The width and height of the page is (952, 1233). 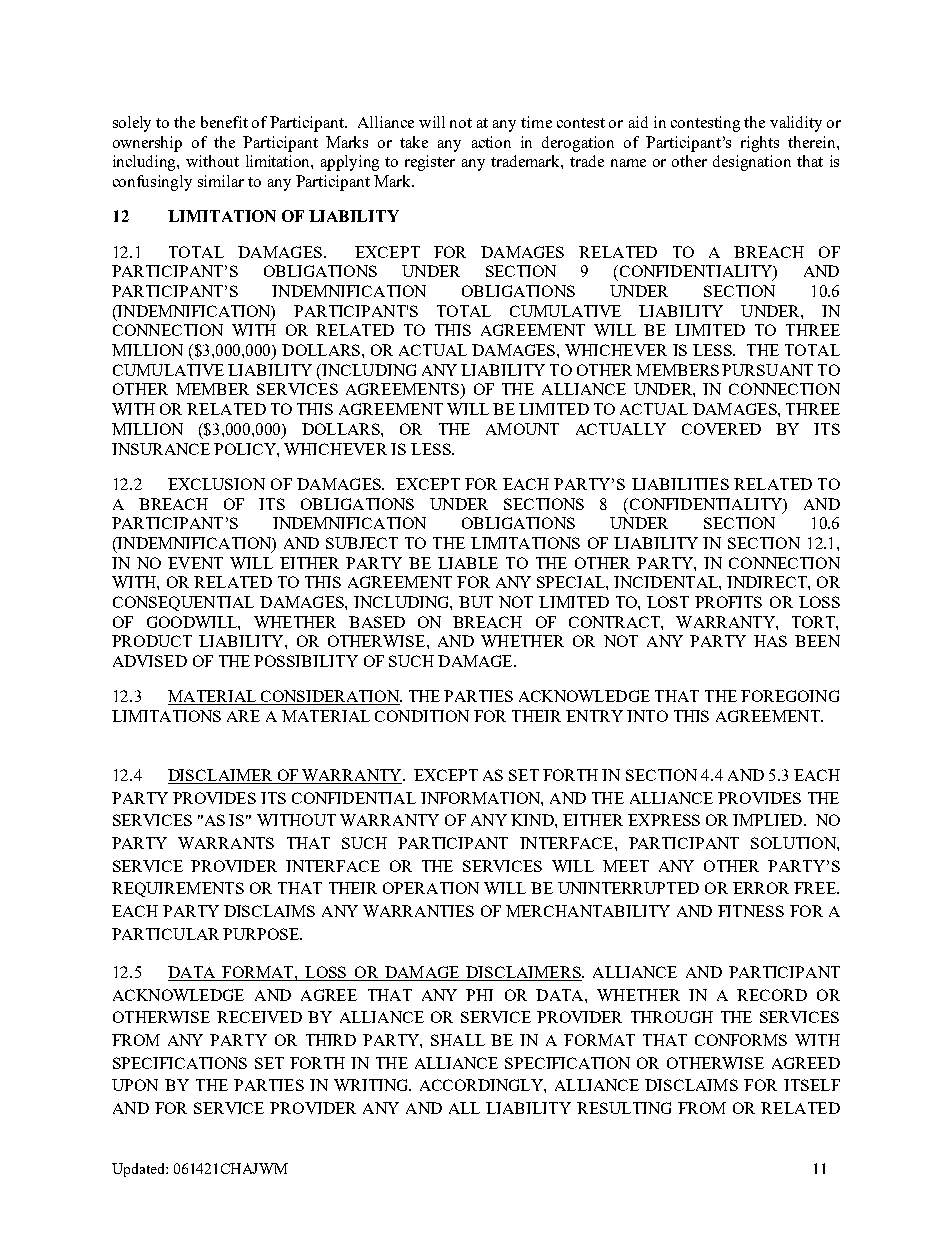 I want to click on AMOUNT, so click(x=522, y=429).
